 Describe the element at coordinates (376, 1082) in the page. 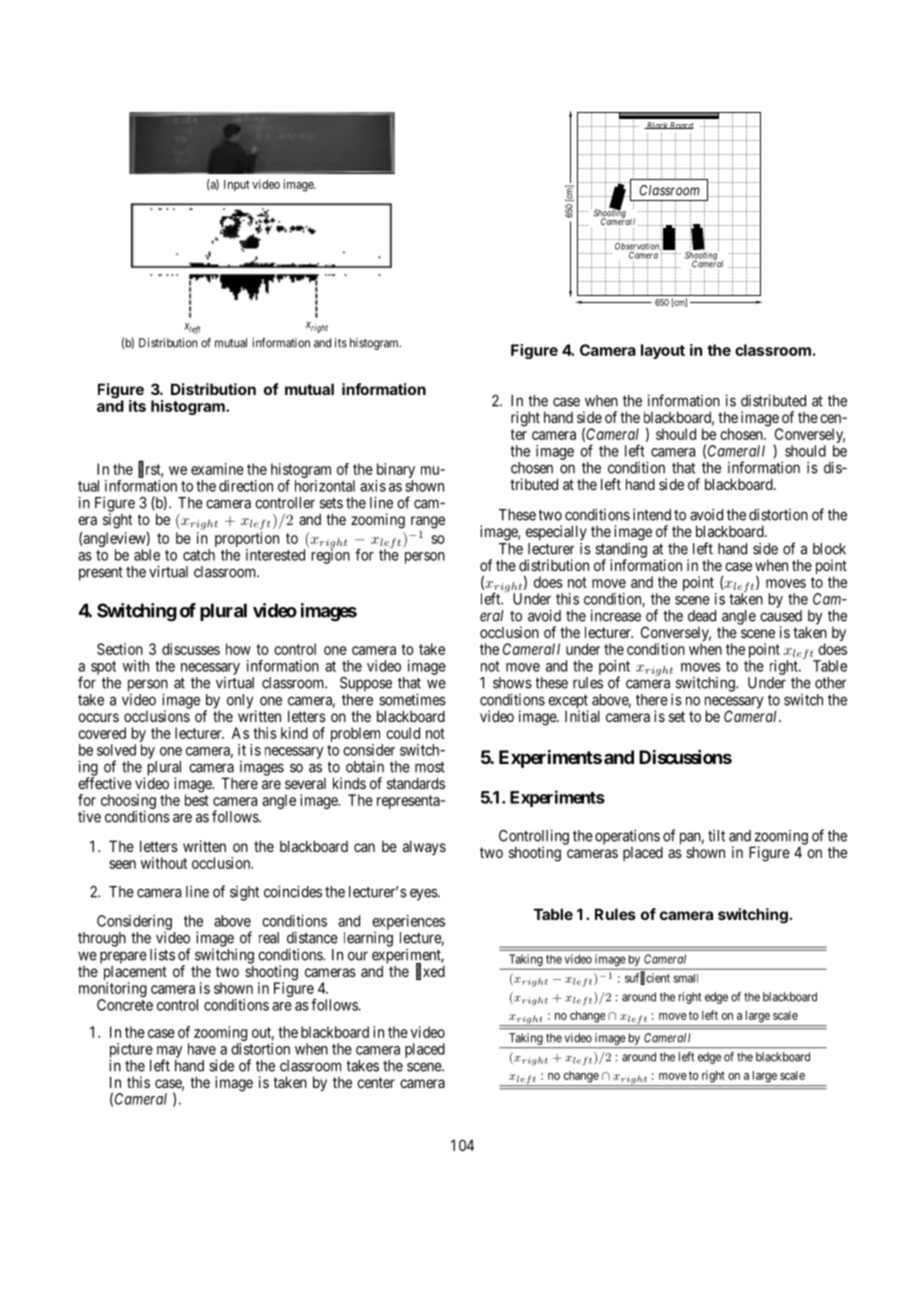

I see `center` at that location.
